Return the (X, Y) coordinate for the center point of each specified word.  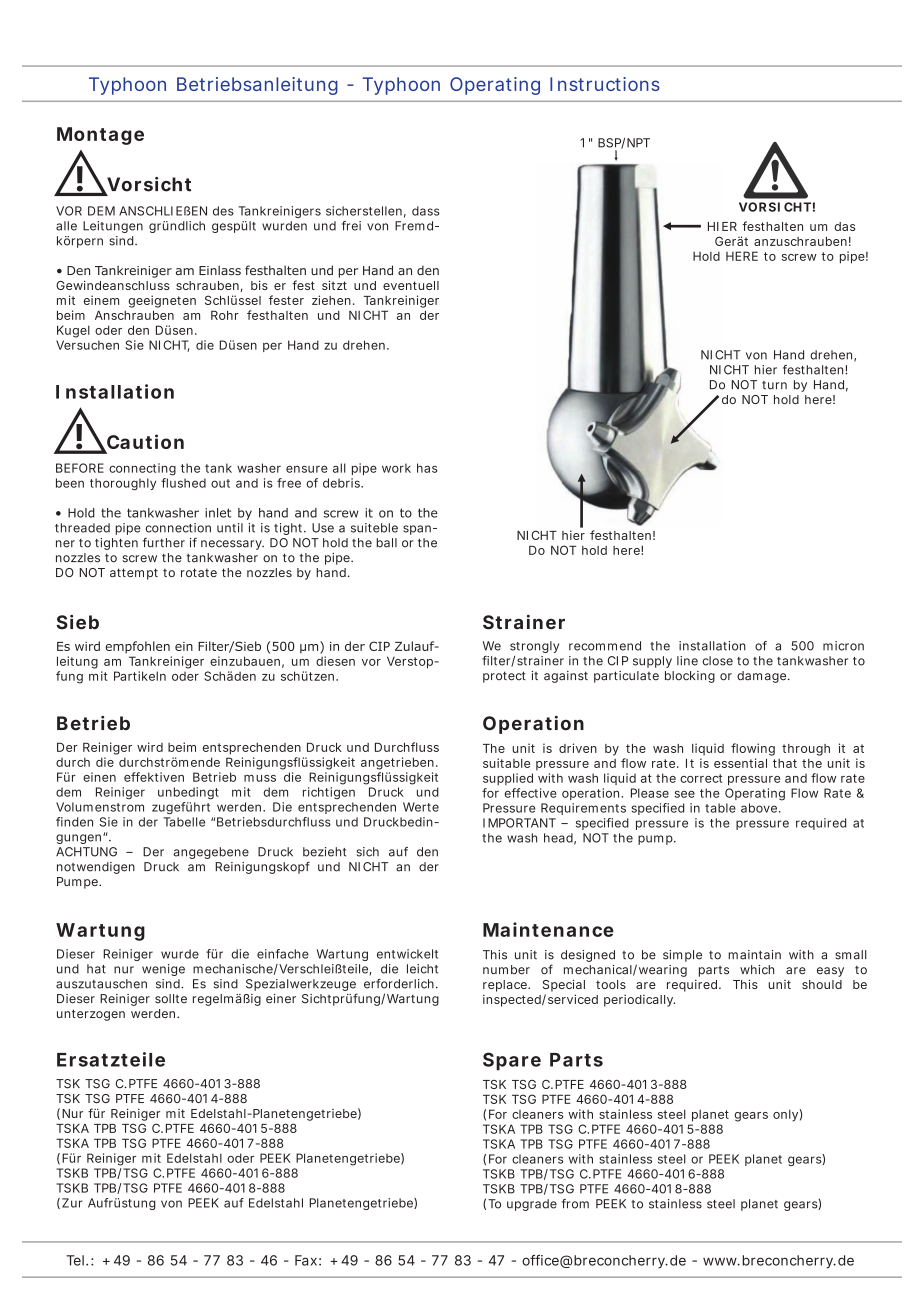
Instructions (605, 84)
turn (774, 385)
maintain (754, 955)
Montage (100, 136)
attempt (134, 574)
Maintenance (548, 929)
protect (504, 677)
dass (426, 211)
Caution (144, 443)
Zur (72, 1203)
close (718, 661)
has (427, 468)
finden (74, 822)
